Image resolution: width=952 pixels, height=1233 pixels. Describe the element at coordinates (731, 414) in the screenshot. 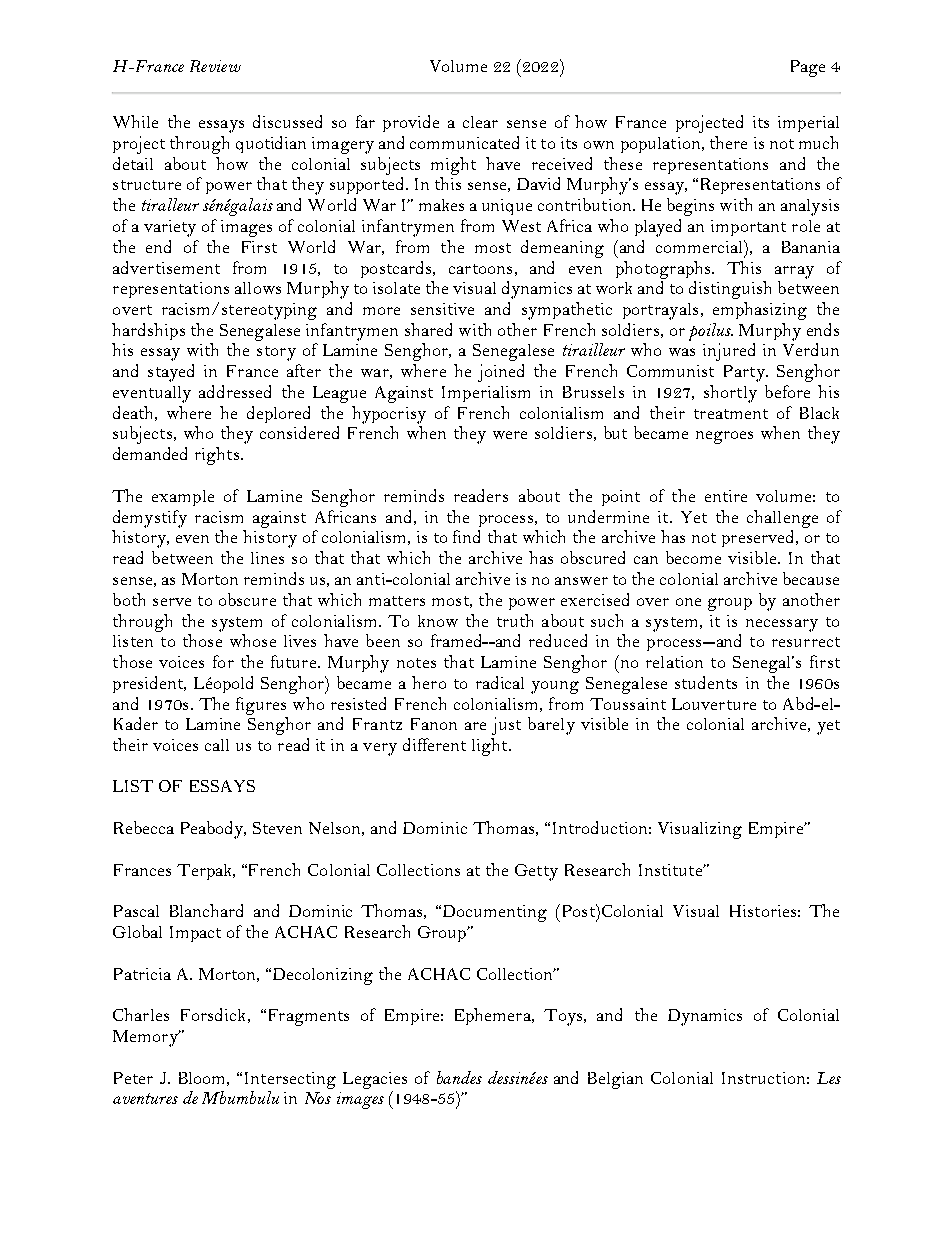

I see `treatment` at that location.
